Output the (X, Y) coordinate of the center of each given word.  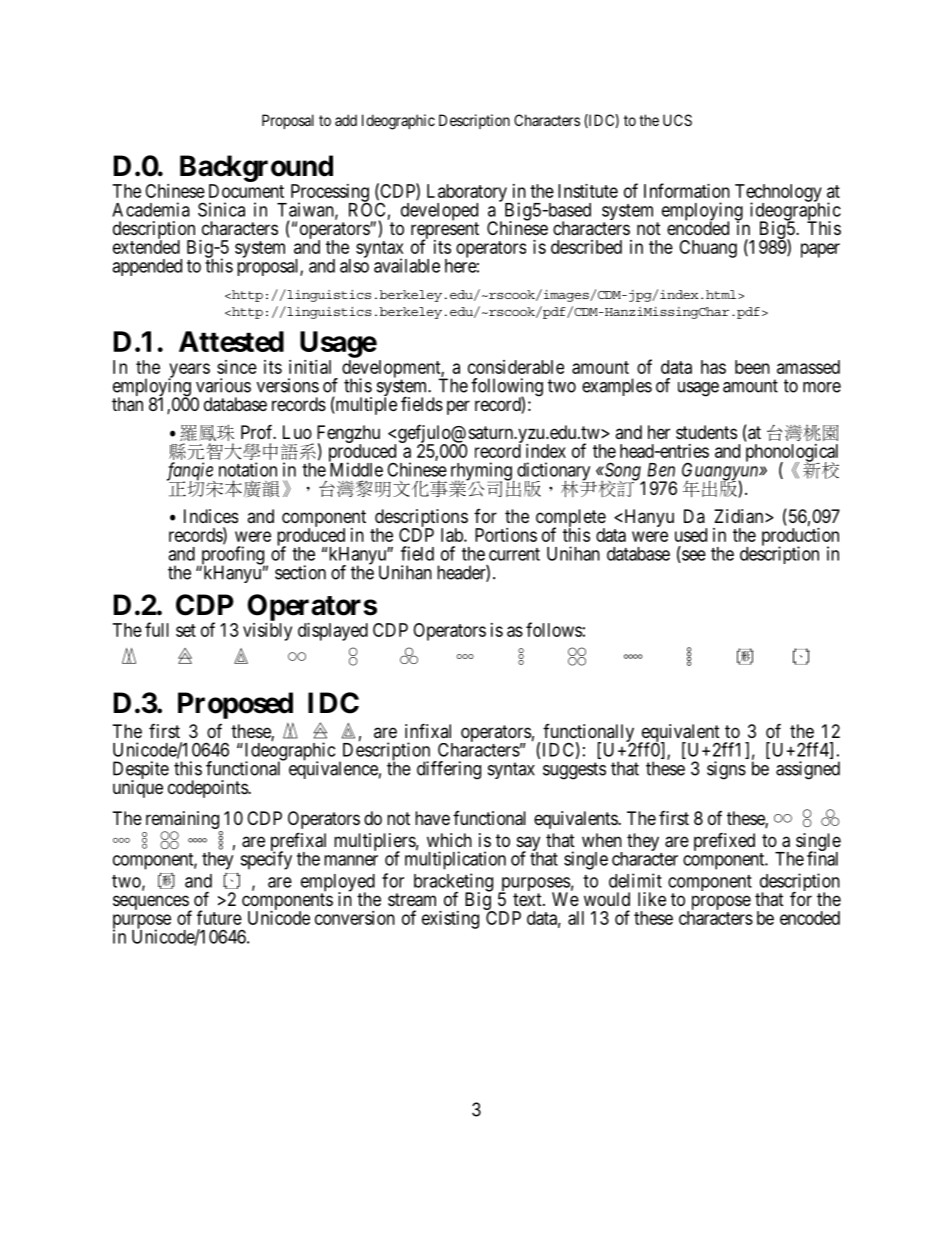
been (752, 367)
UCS (677, 120)
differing (449, 770)
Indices (211, 516)
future (219, 917)
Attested (231, 341)
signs (726, 770)
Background (256, 168)
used (691, 535)
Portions (506, 535)
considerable (516, 367)
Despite (141, 771)
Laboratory (468, 194)
